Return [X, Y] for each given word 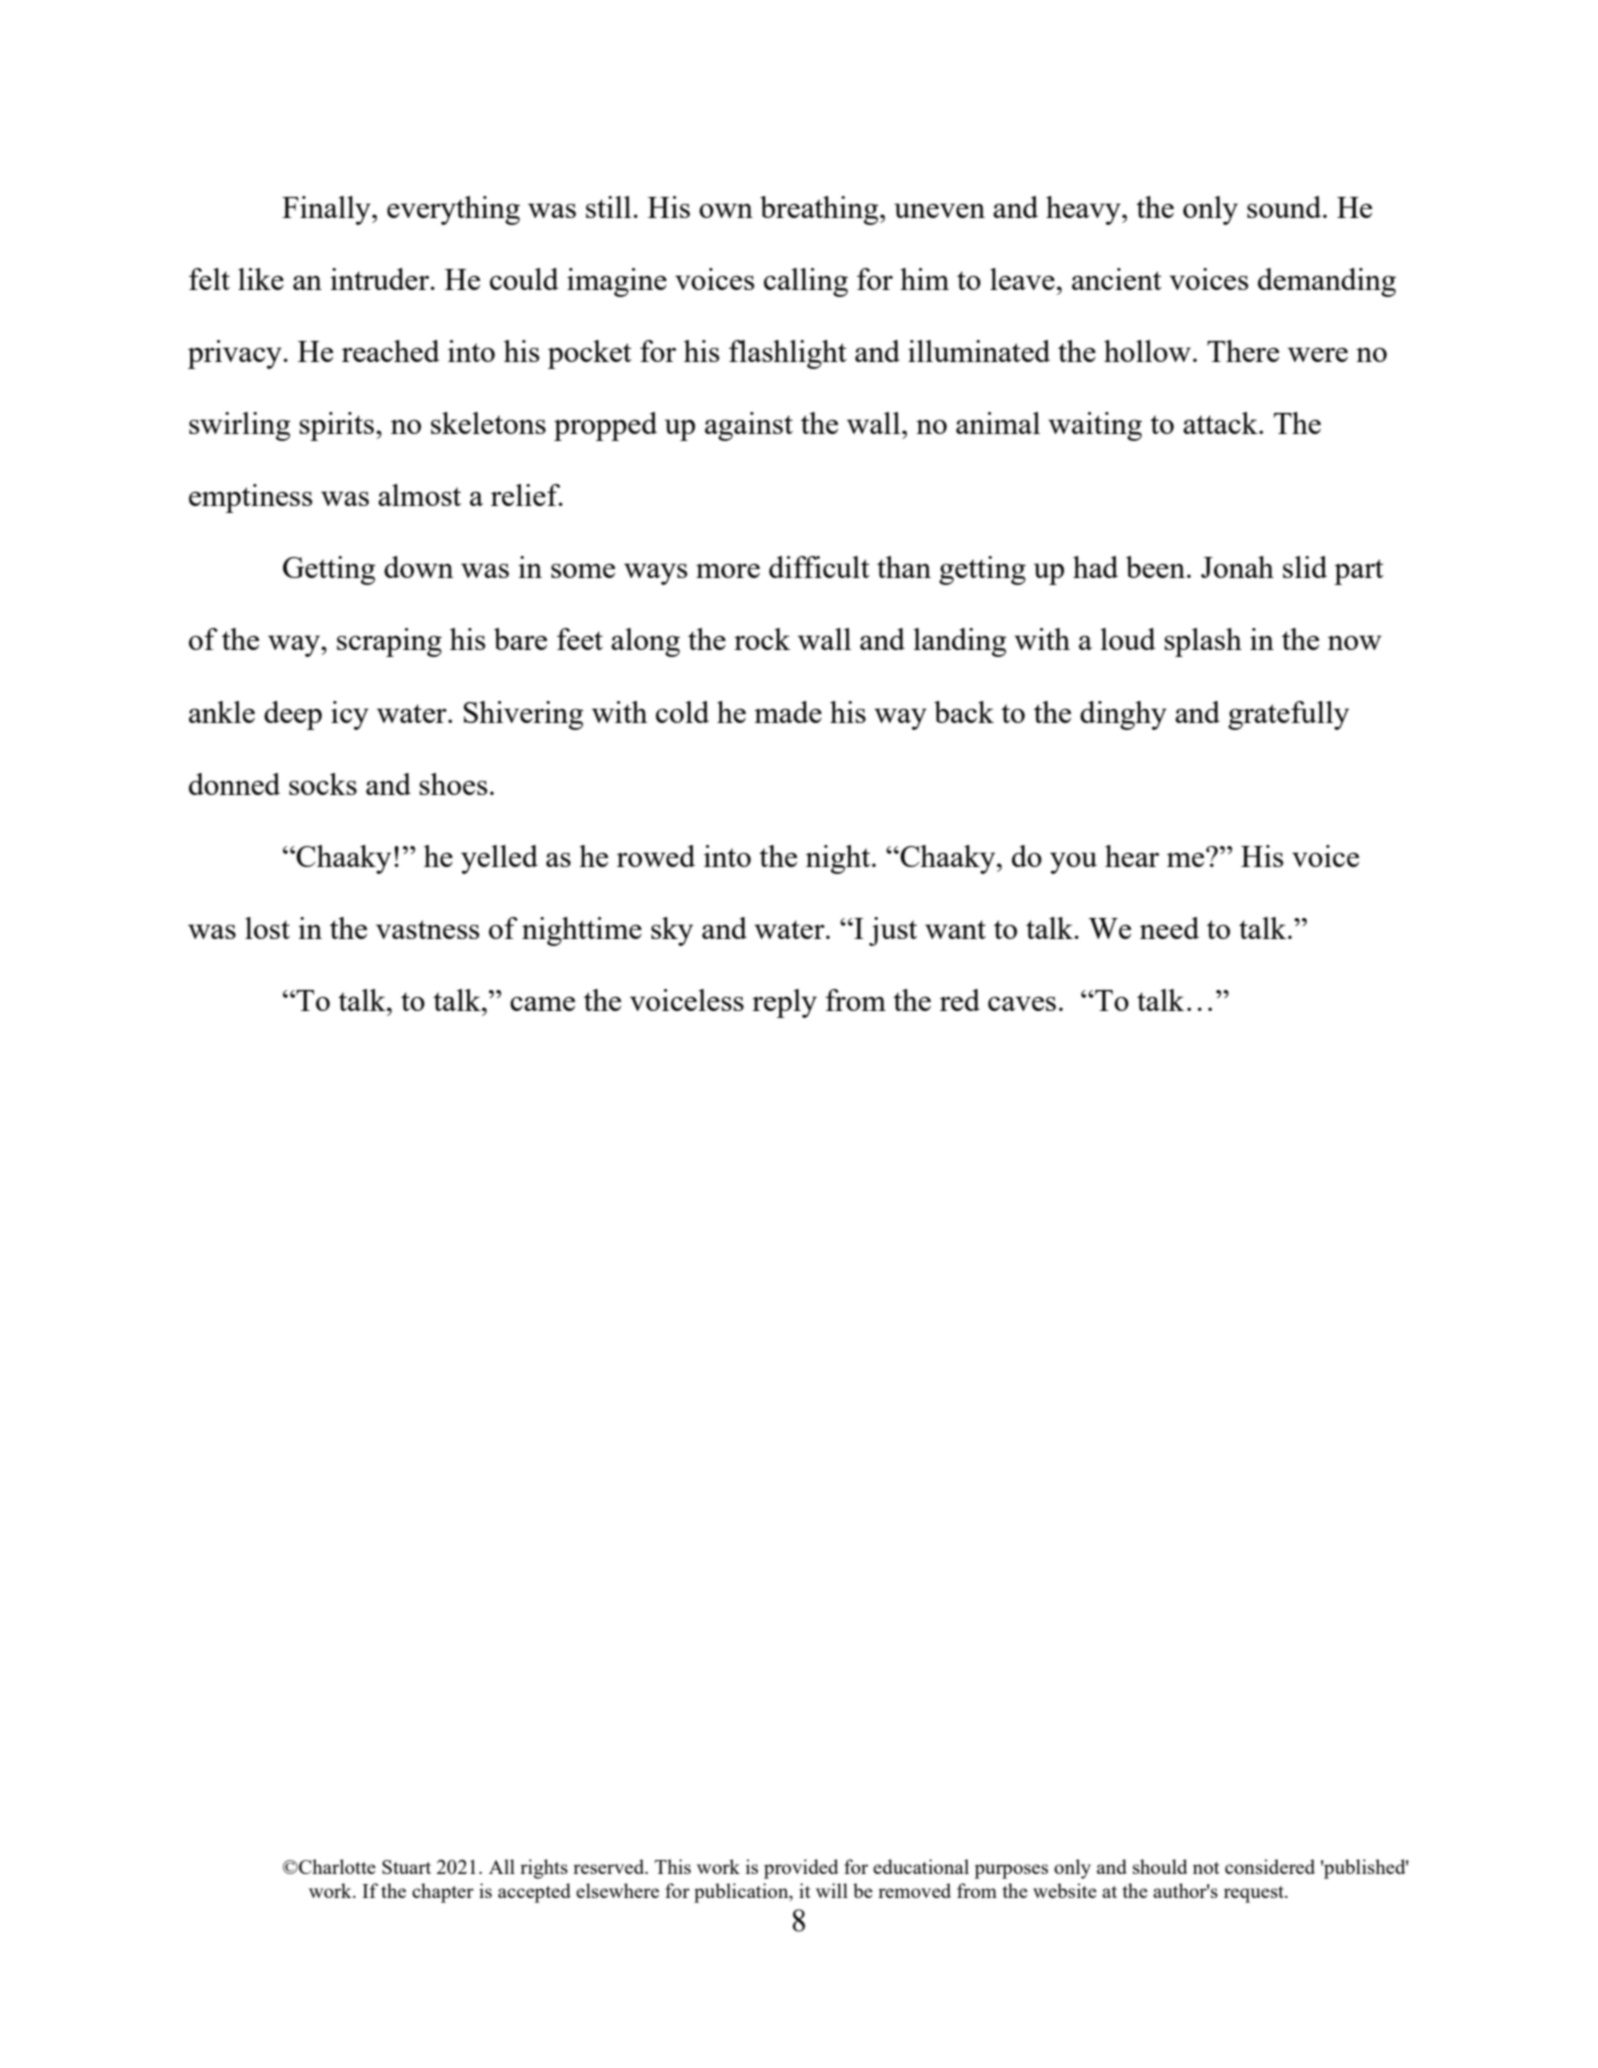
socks [323, 784]
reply [784, 1003]
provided [801, 1869]
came [542, 1003]
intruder [381, 279]
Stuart [406, 1867]
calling [806, 282]
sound [1285, 207]
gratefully [1288, 715]
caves [1022, 1003]
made [788, 712]
